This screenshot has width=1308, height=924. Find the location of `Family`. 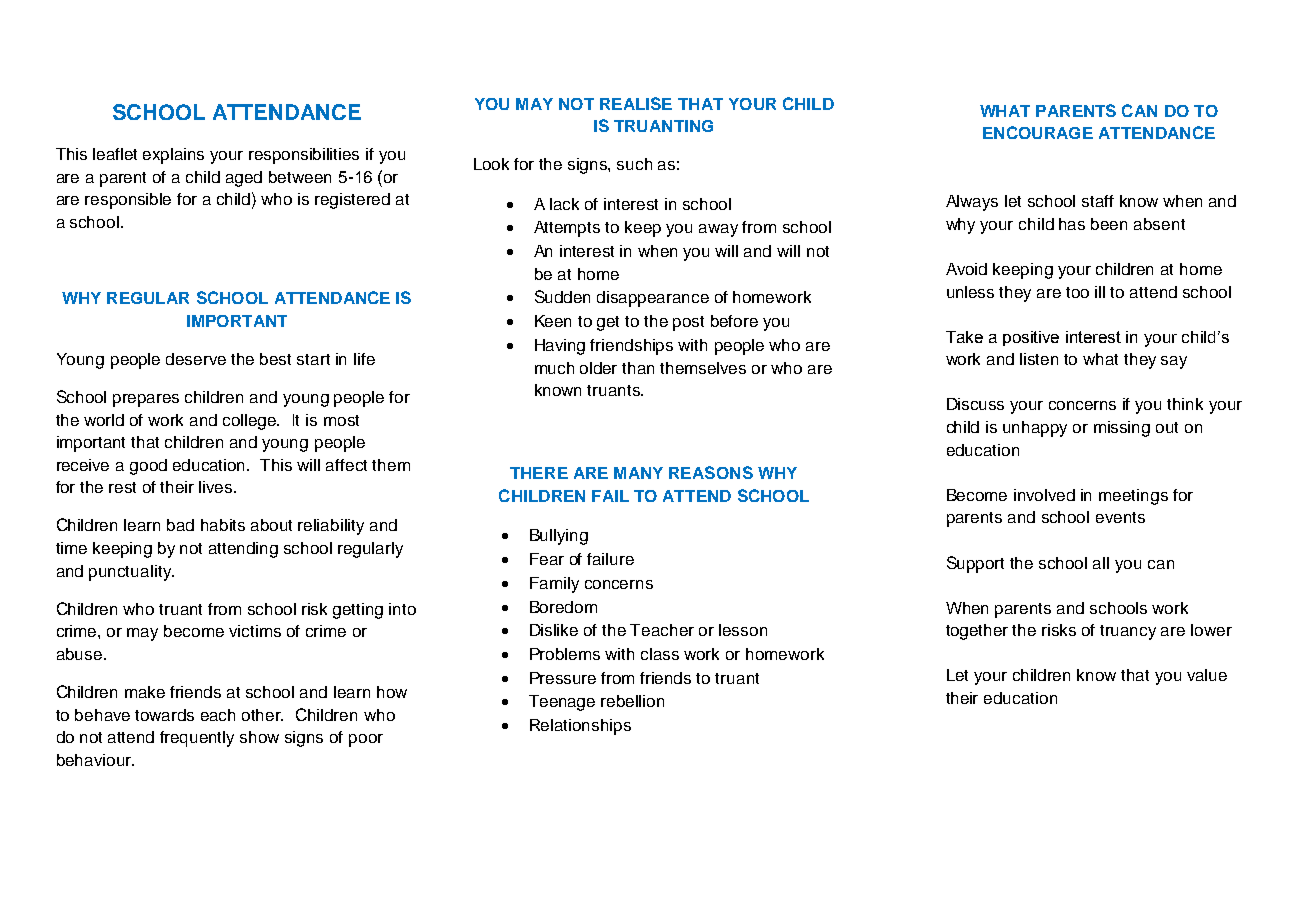

Family is located at coordinates (554, 585).
